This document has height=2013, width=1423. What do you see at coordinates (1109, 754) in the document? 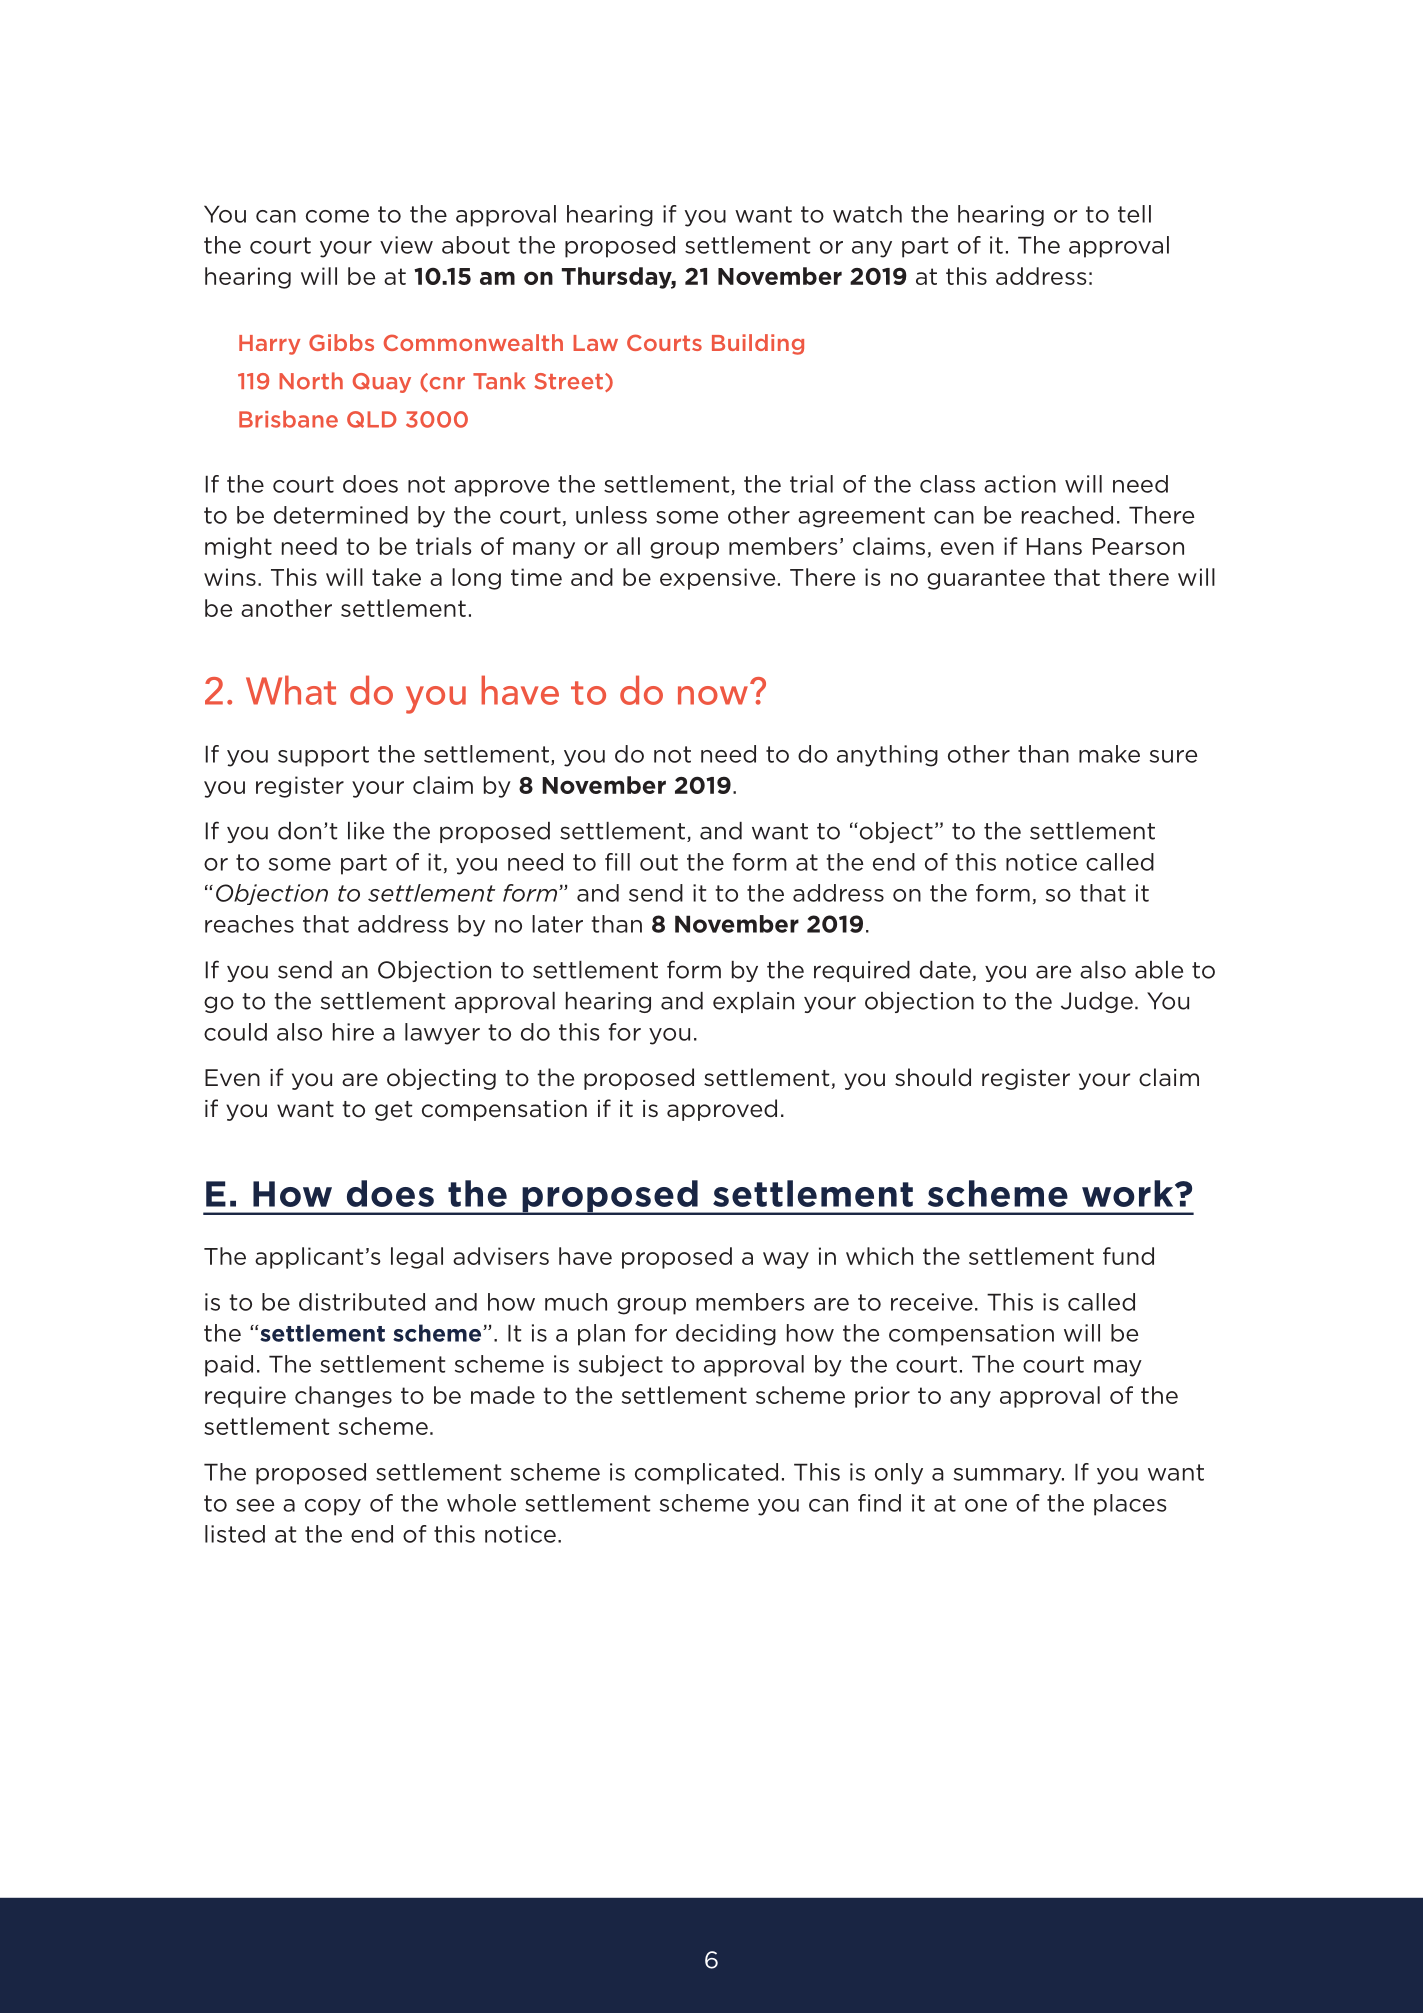
I see `make` at bounding box center [1109, 754].
